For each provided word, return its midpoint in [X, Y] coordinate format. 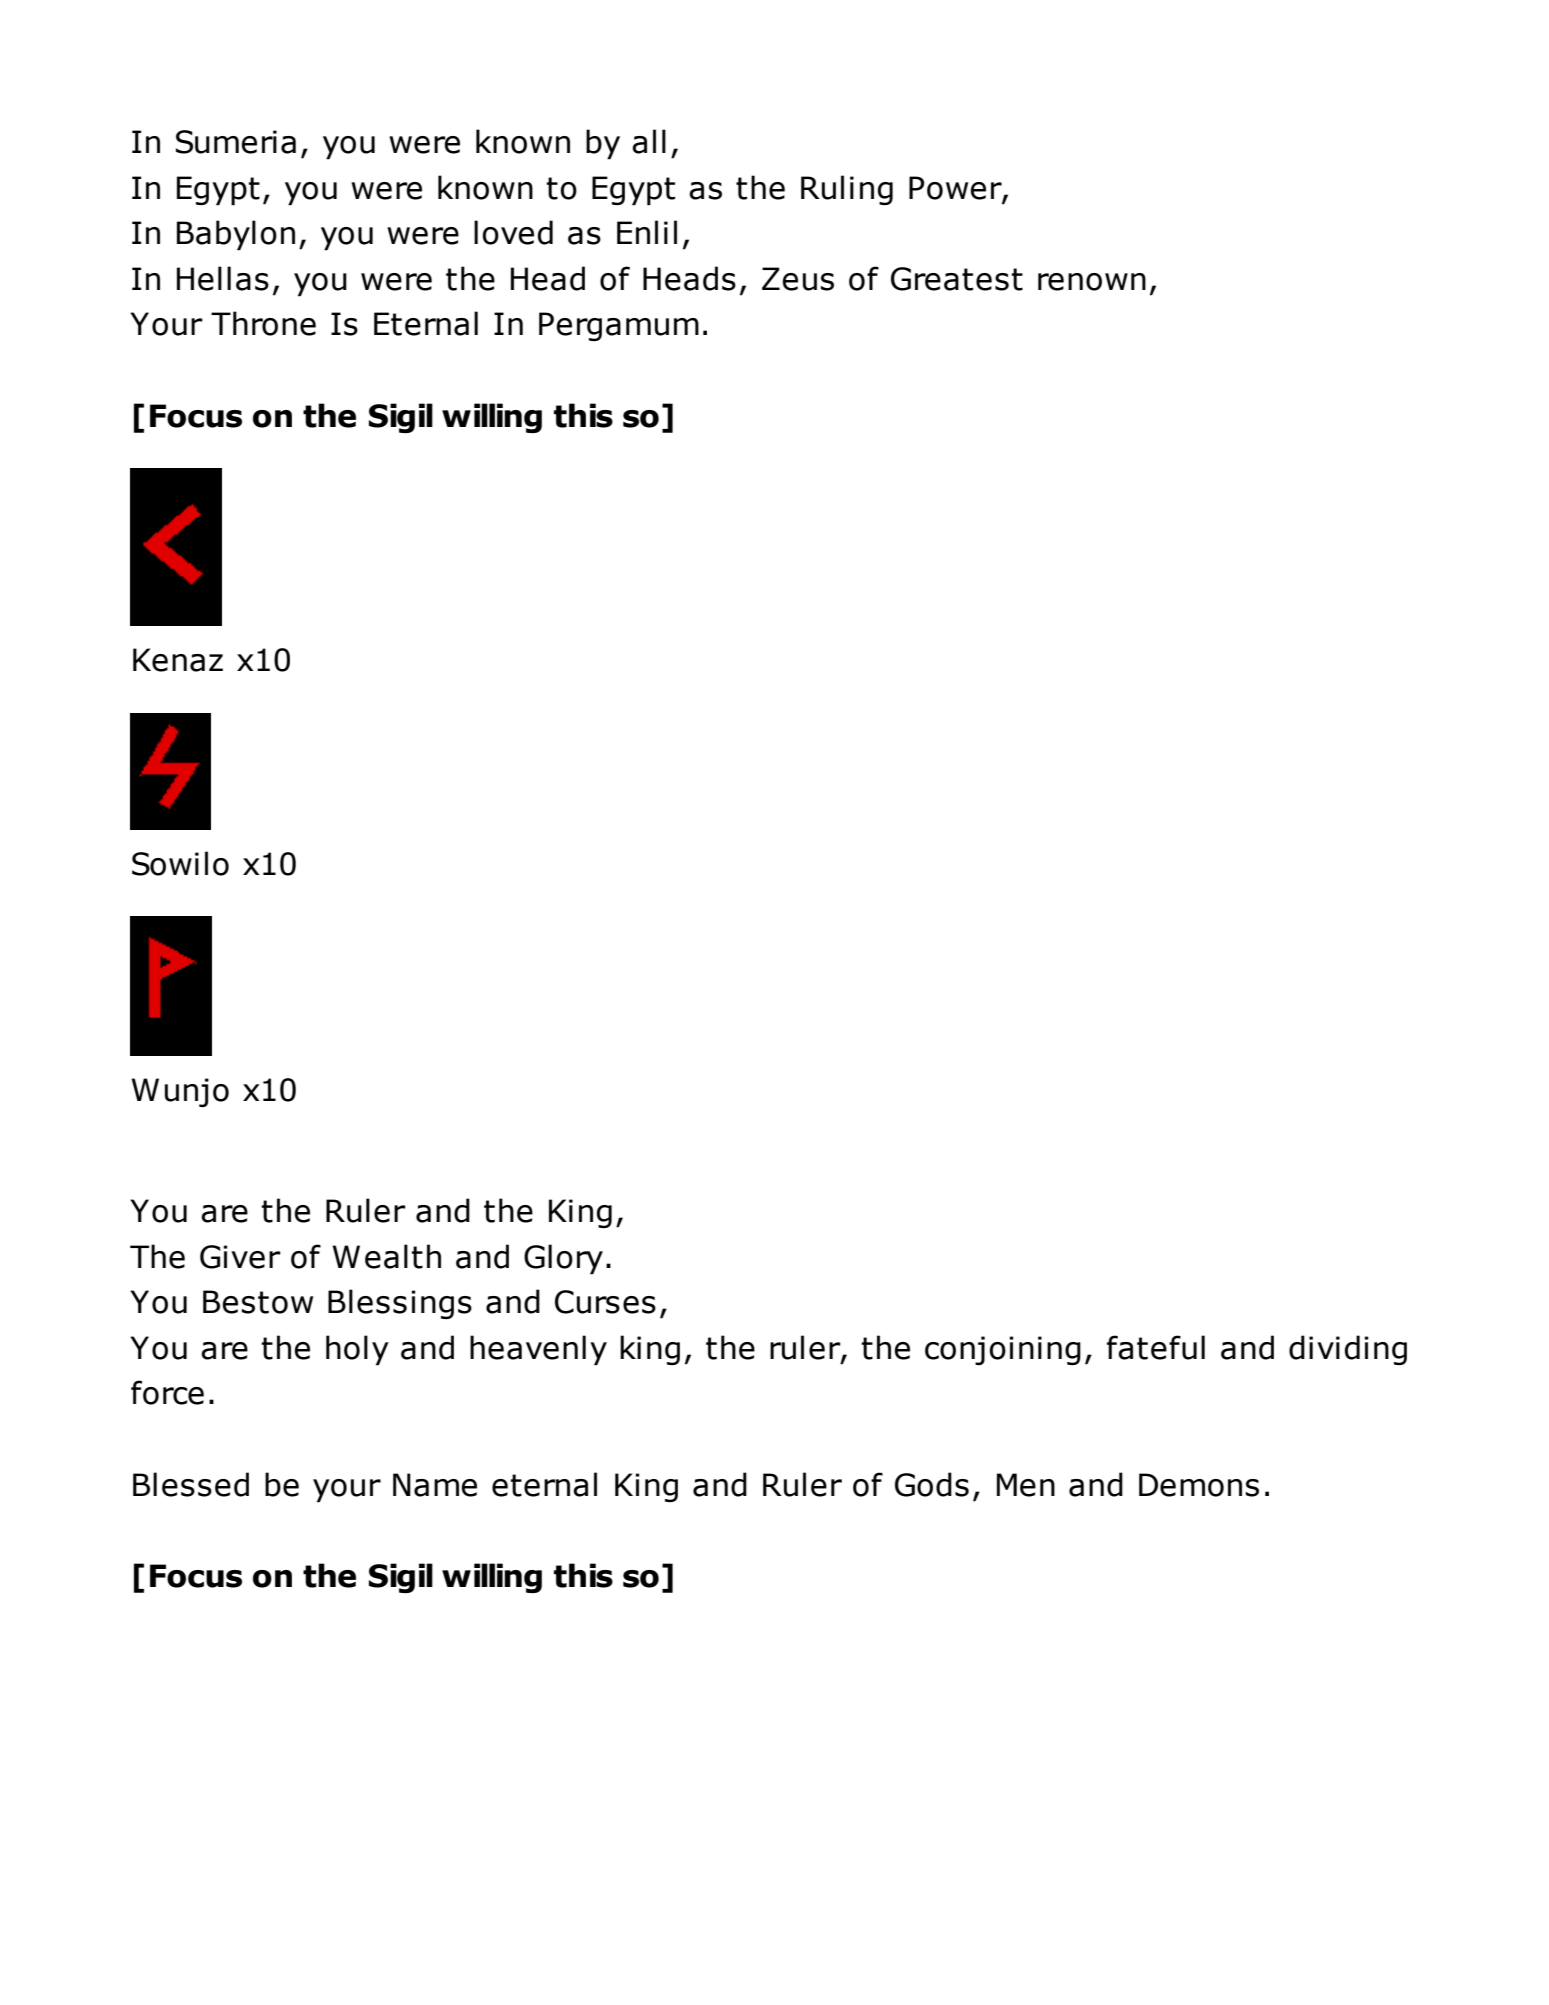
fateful [1156, 1347]
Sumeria [236, 142]
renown [1092, 282]
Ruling [847, 190]
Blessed [191, 1484]
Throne [263, 323]
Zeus [798, 279]
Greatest [957, 279]
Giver [240, 1257]
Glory [563, 1259]
